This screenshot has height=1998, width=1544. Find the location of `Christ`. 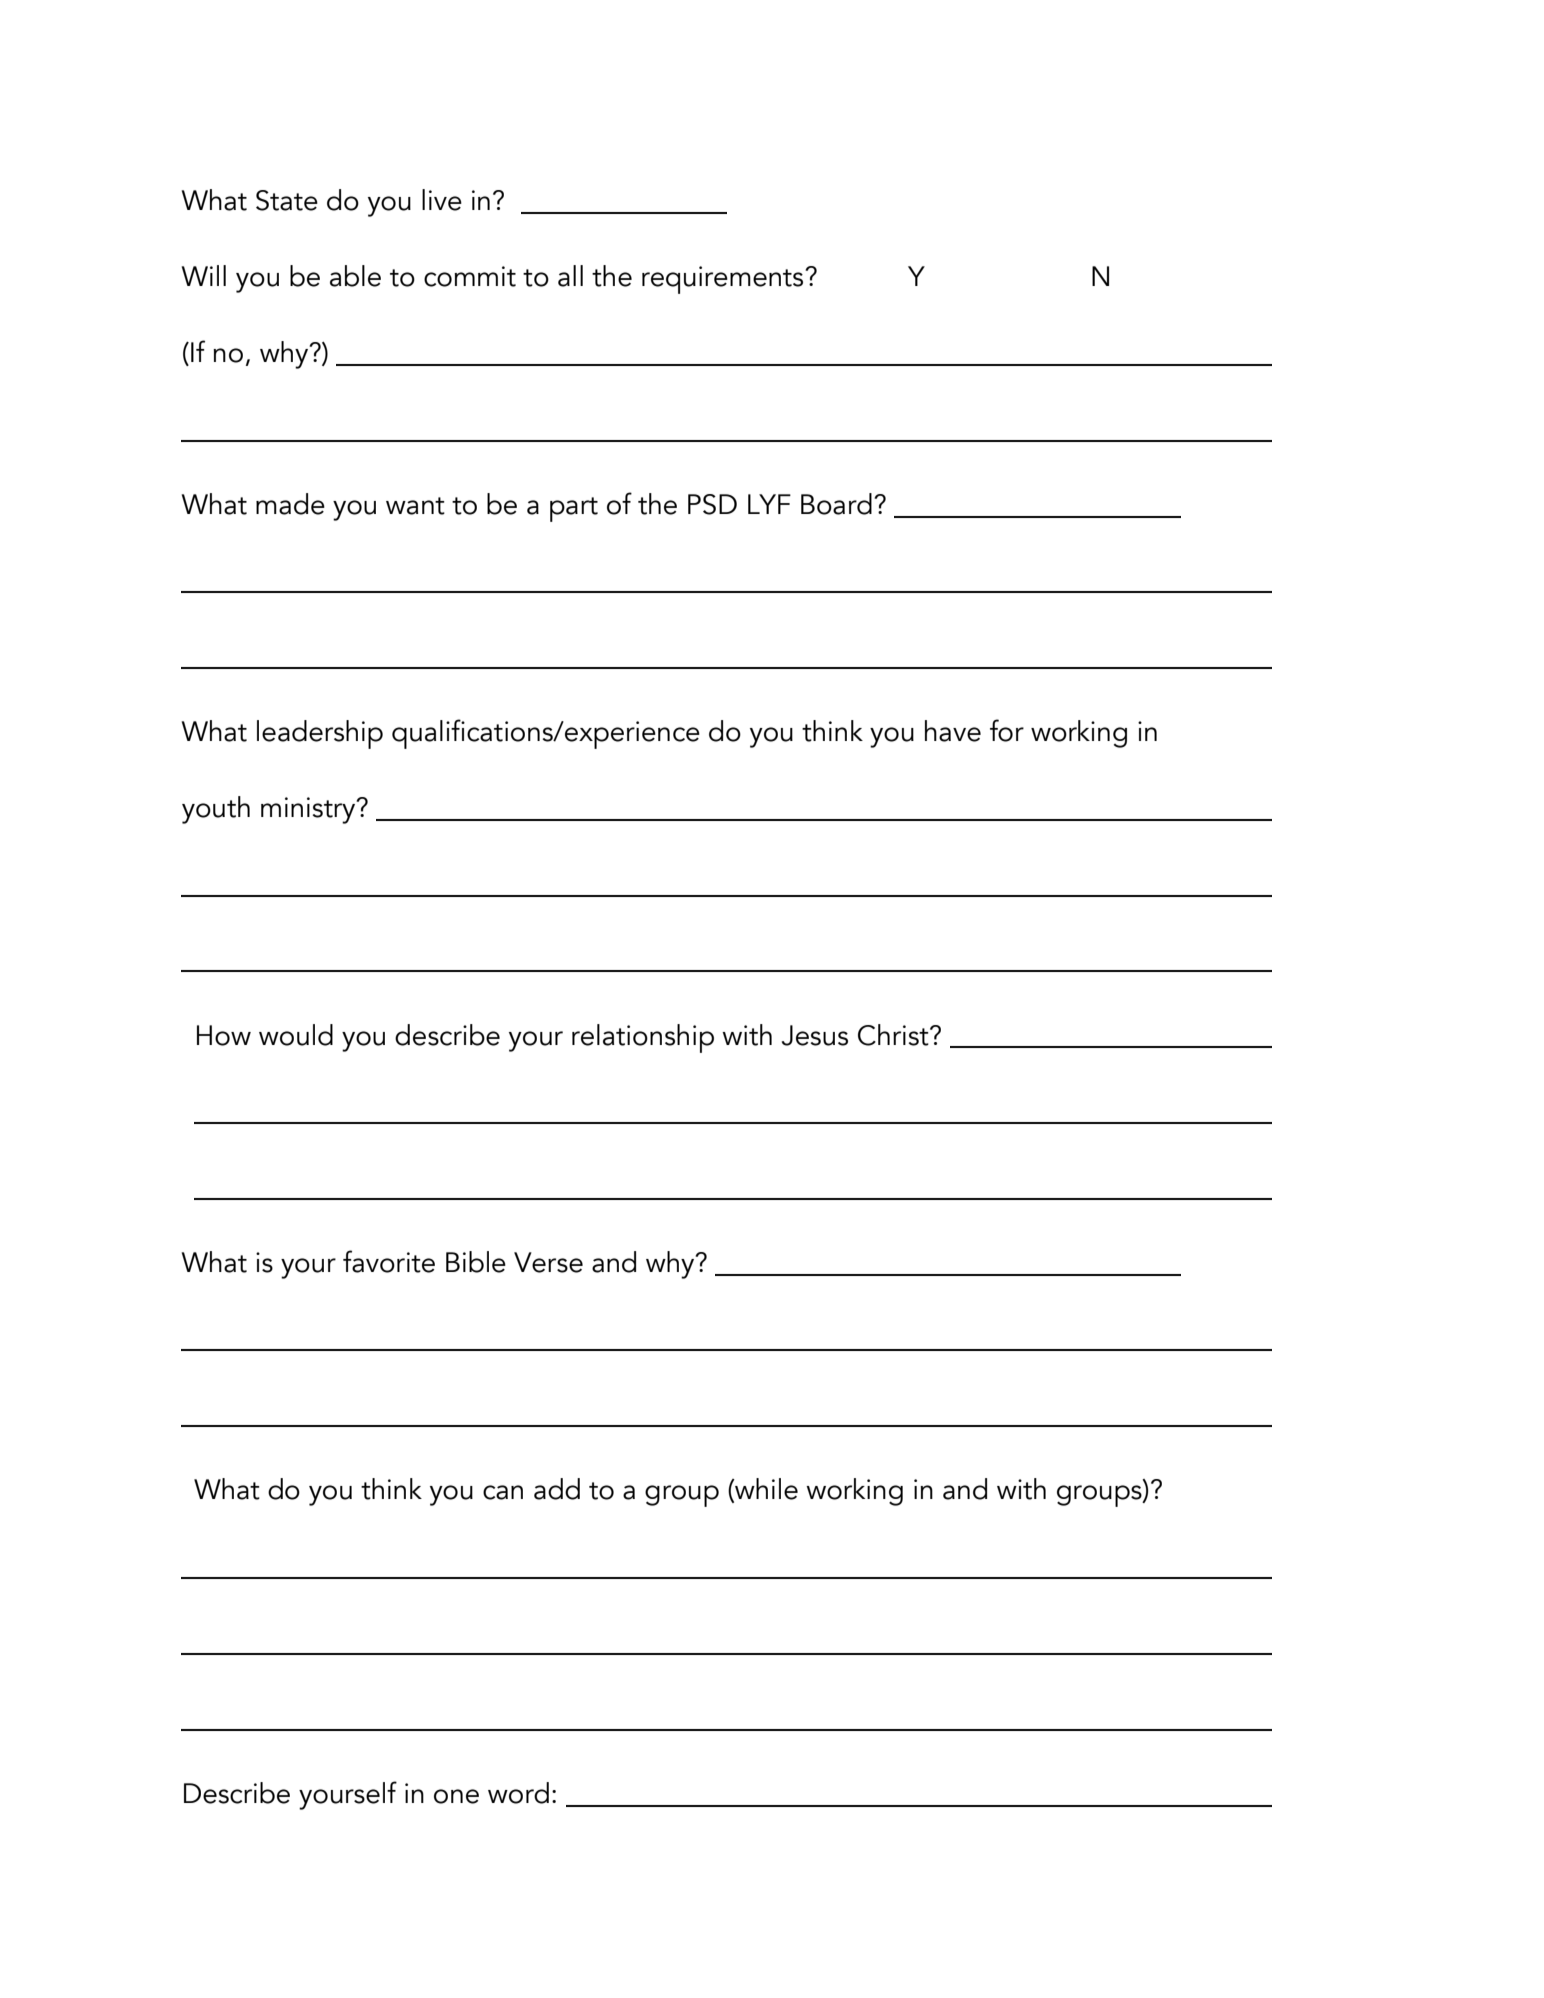

Christ is located at coordinates (894, 1035).
